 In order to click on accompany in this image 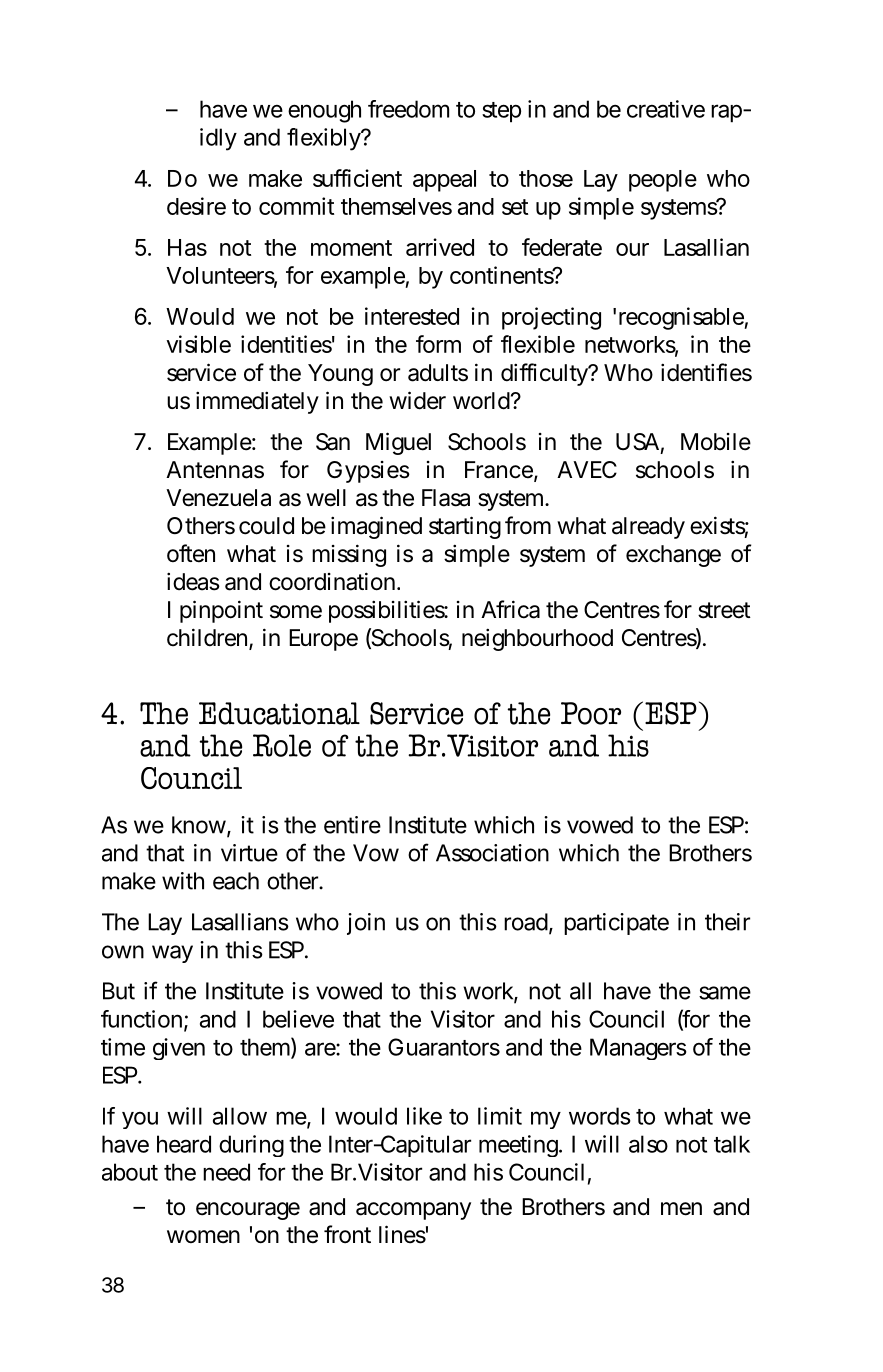, I will do `click(413, 1211)`.
